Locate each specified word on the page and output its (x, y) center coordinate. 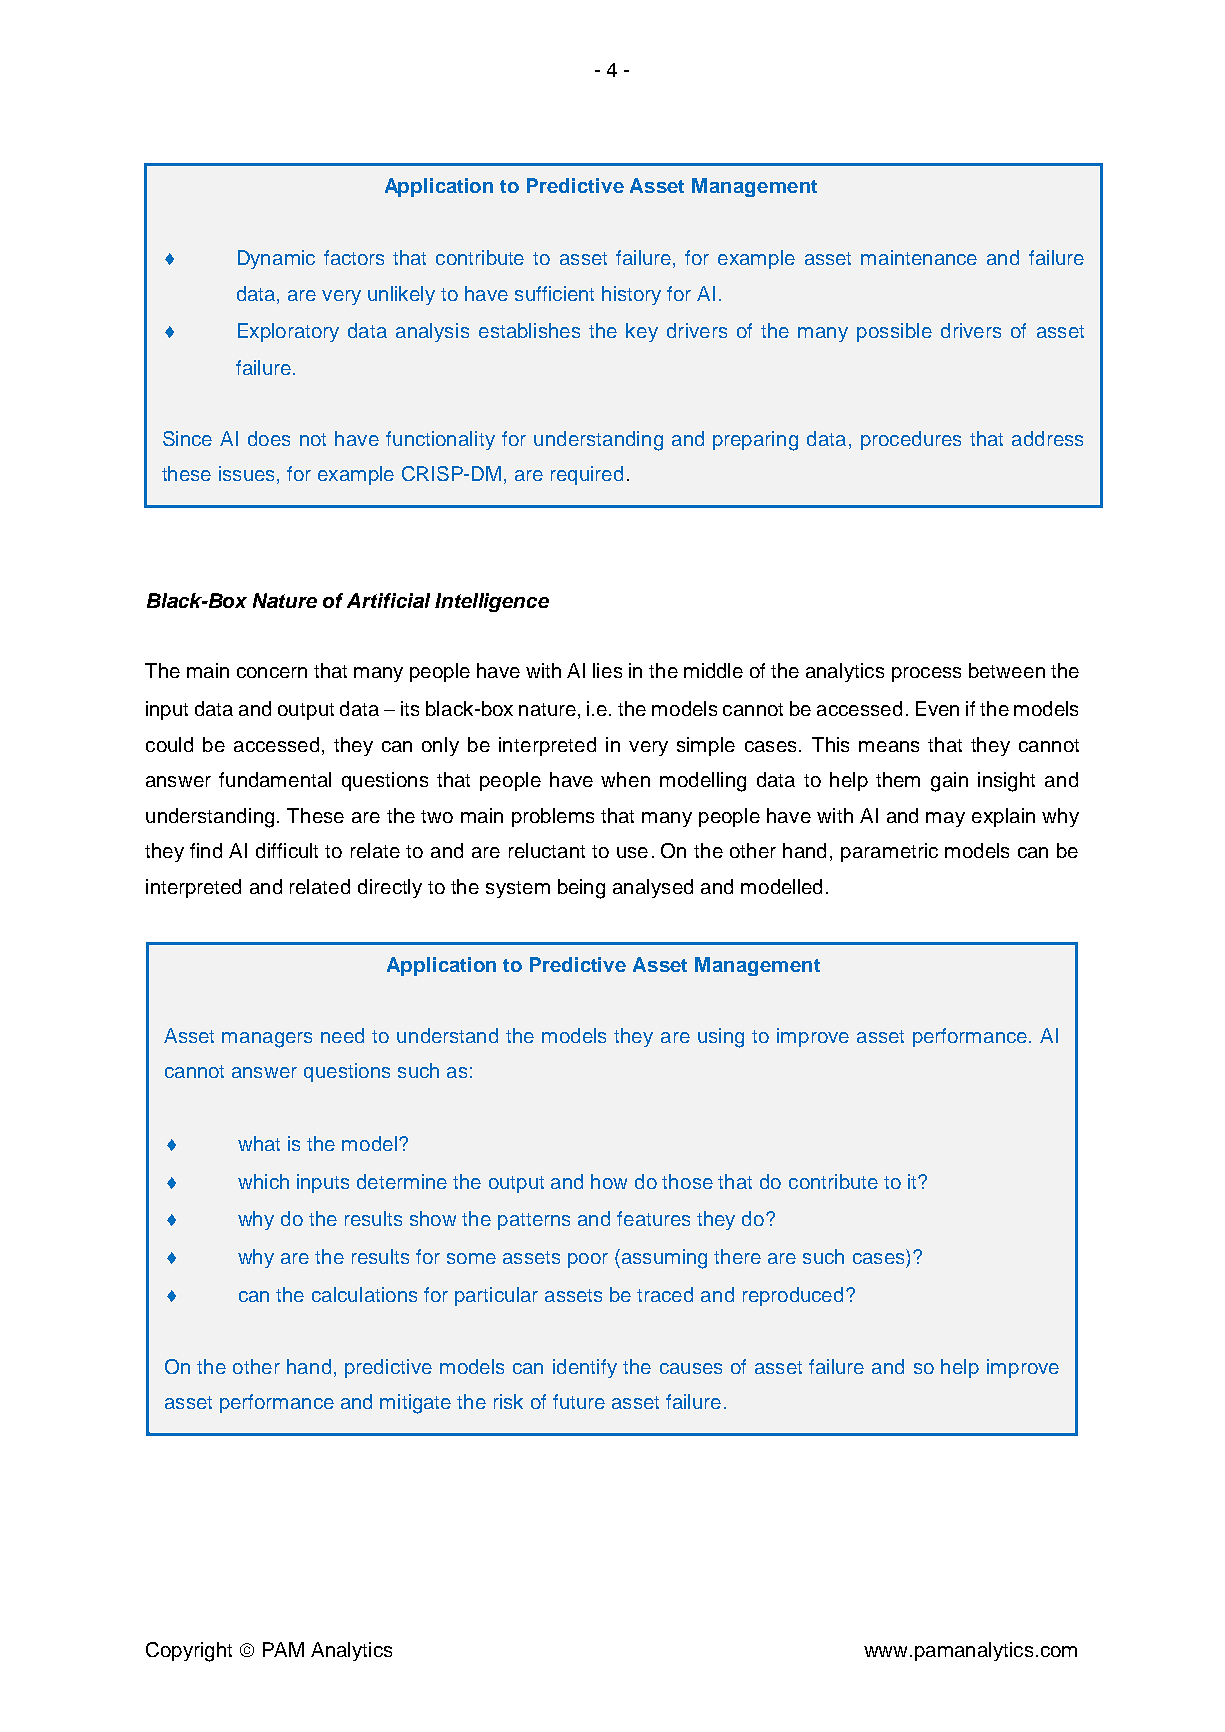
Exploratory (288, 332)
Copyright (189, 1652)
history (631, 295)
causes (691, 1368)
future (579, 1401)
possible (894, 332)
